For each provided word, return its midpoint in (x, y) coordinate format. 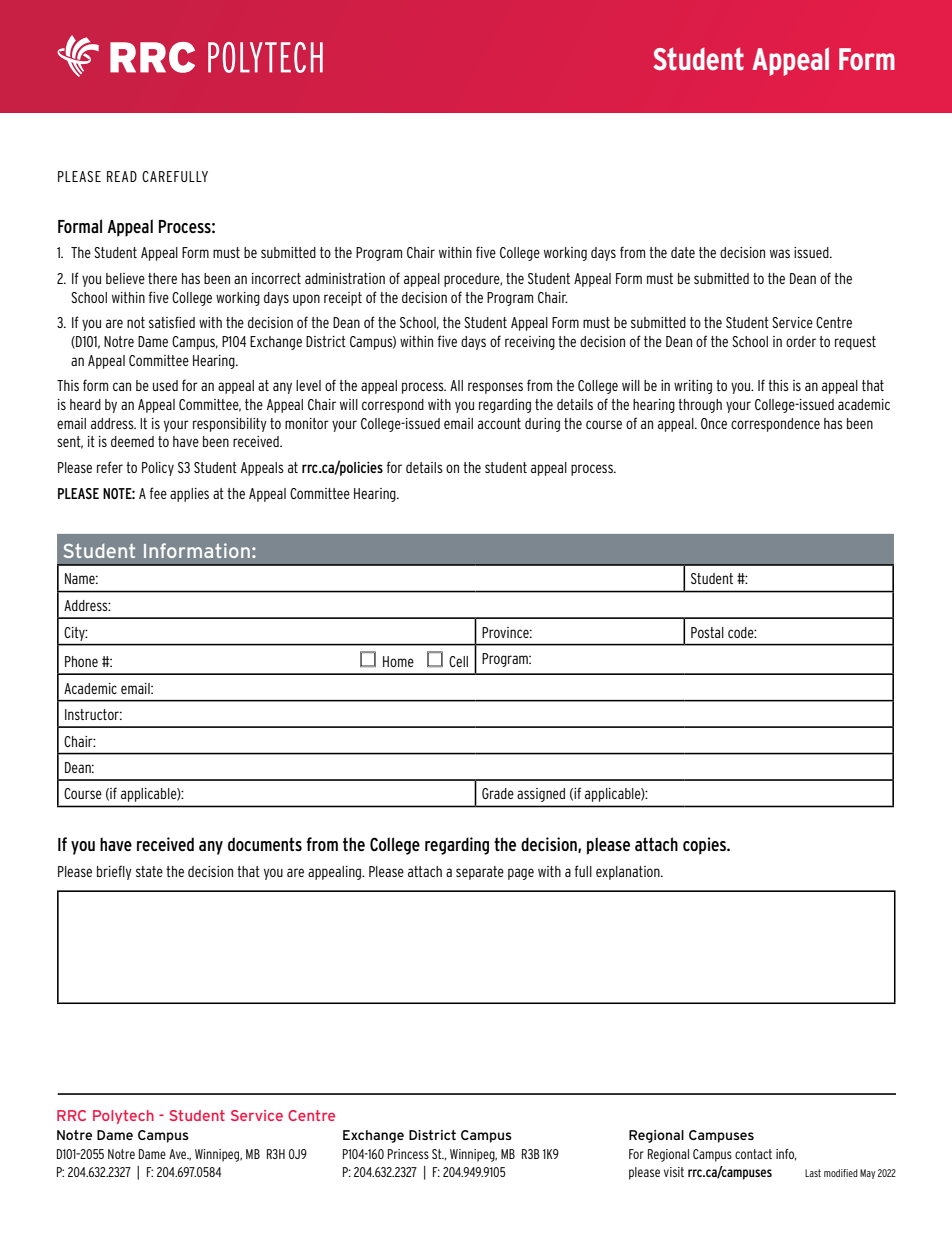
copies (705, 846)
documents (265, 844)
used (165, 385)
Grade (498, 793)
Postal (707, 632)
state (149, 871)
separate (480, 873)
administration (345, 278)
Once (714, 423)
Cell (458, 661)
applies (189, 495)
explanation (629, 873)
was (780, 253)
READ (122, 176)
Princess (408, 1154)
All (456, 385)
